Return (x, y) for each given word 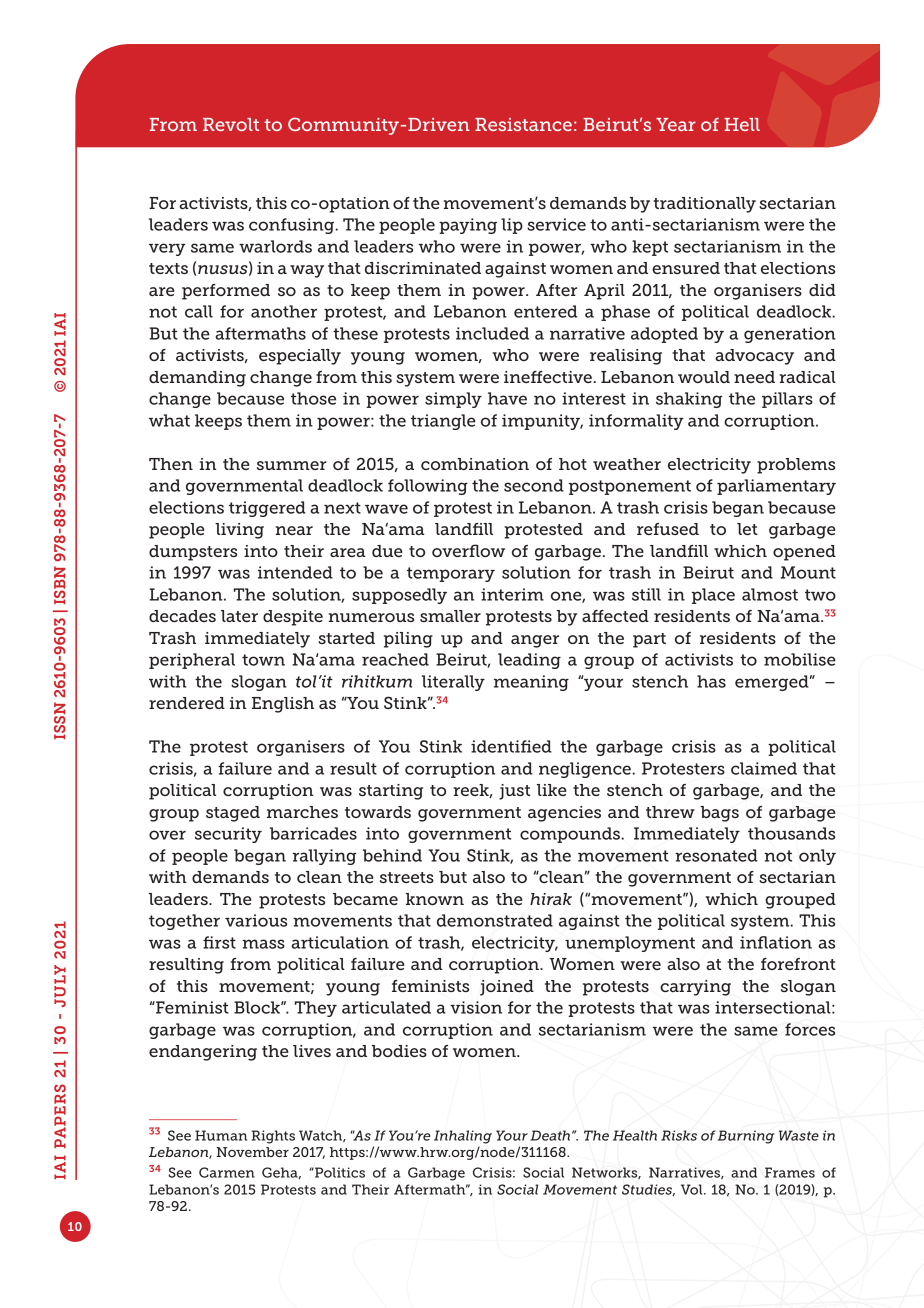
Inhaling (463, 1137)
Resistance (523, 124)
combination (475, 464)
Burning (746, 1137)
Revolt (231, 124)
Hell (742, 124)
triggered (267, 509)
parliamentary (776, 487)
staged (233, 814)
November (252, 1152)
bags (719, 814)
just (514, 792)
